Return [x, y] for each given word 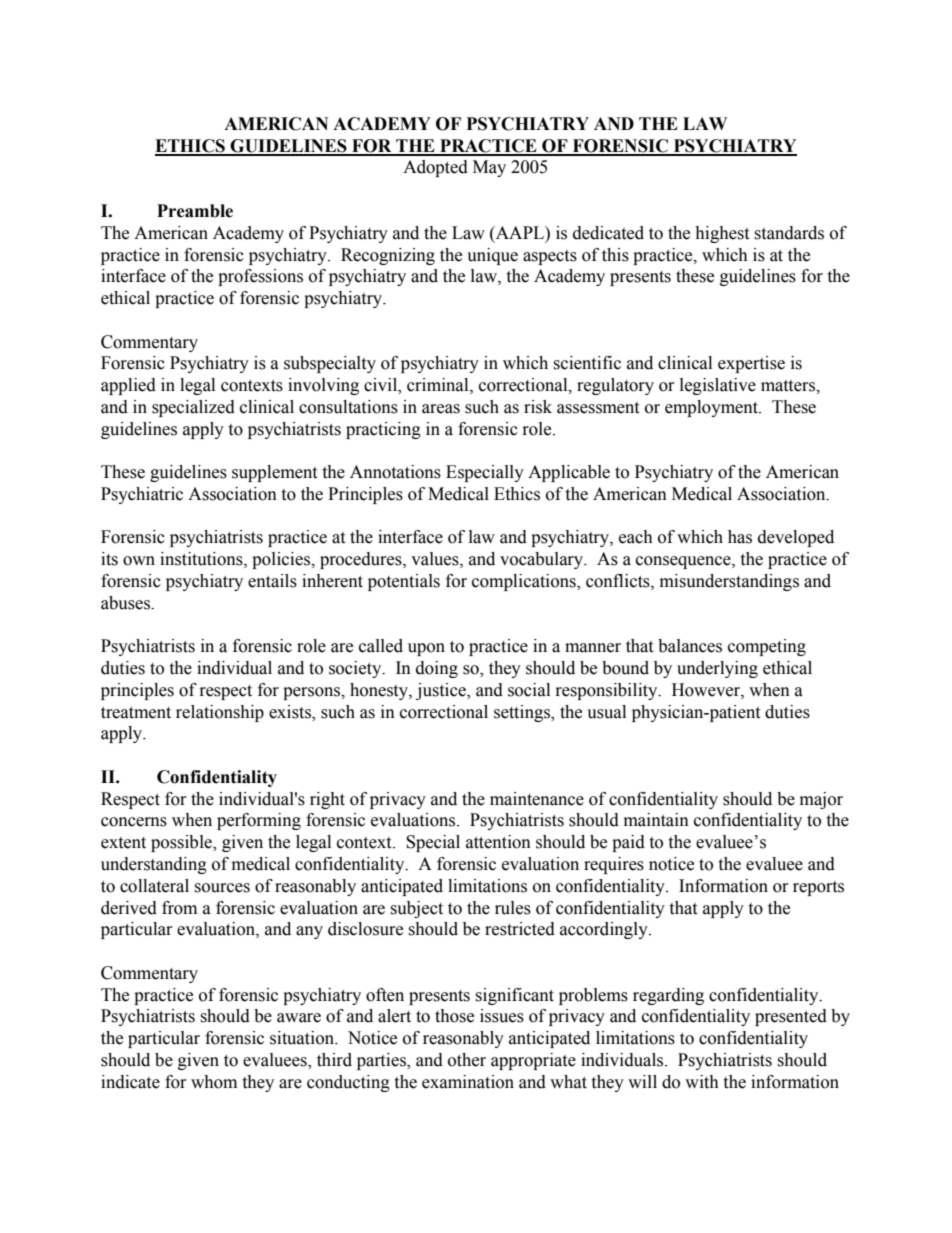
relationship [220, 713]
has [740, 537]
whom [214, 1082]
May [489, 168]
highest [722, 234]
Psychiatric [142, 495]
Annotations [395, 472]
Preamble [195, 211]
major [821, 800]
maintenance [537, 799]
